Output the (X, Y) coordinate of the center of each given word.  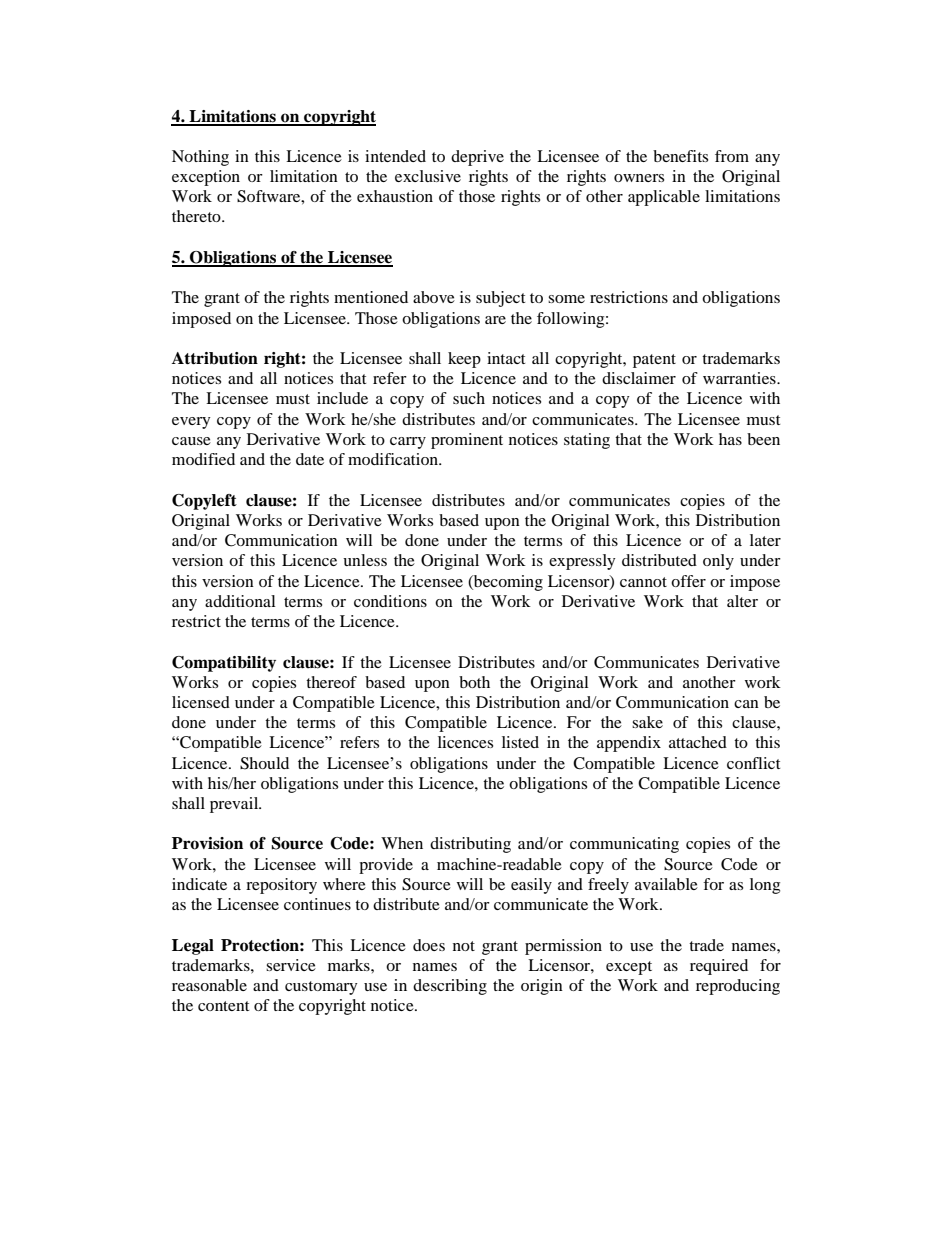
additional (240, 601)
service (291, 965)
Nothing (200, 158)
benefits (680, 156)
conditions (390, 601)
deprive (477, 158)
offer (688, 581)
